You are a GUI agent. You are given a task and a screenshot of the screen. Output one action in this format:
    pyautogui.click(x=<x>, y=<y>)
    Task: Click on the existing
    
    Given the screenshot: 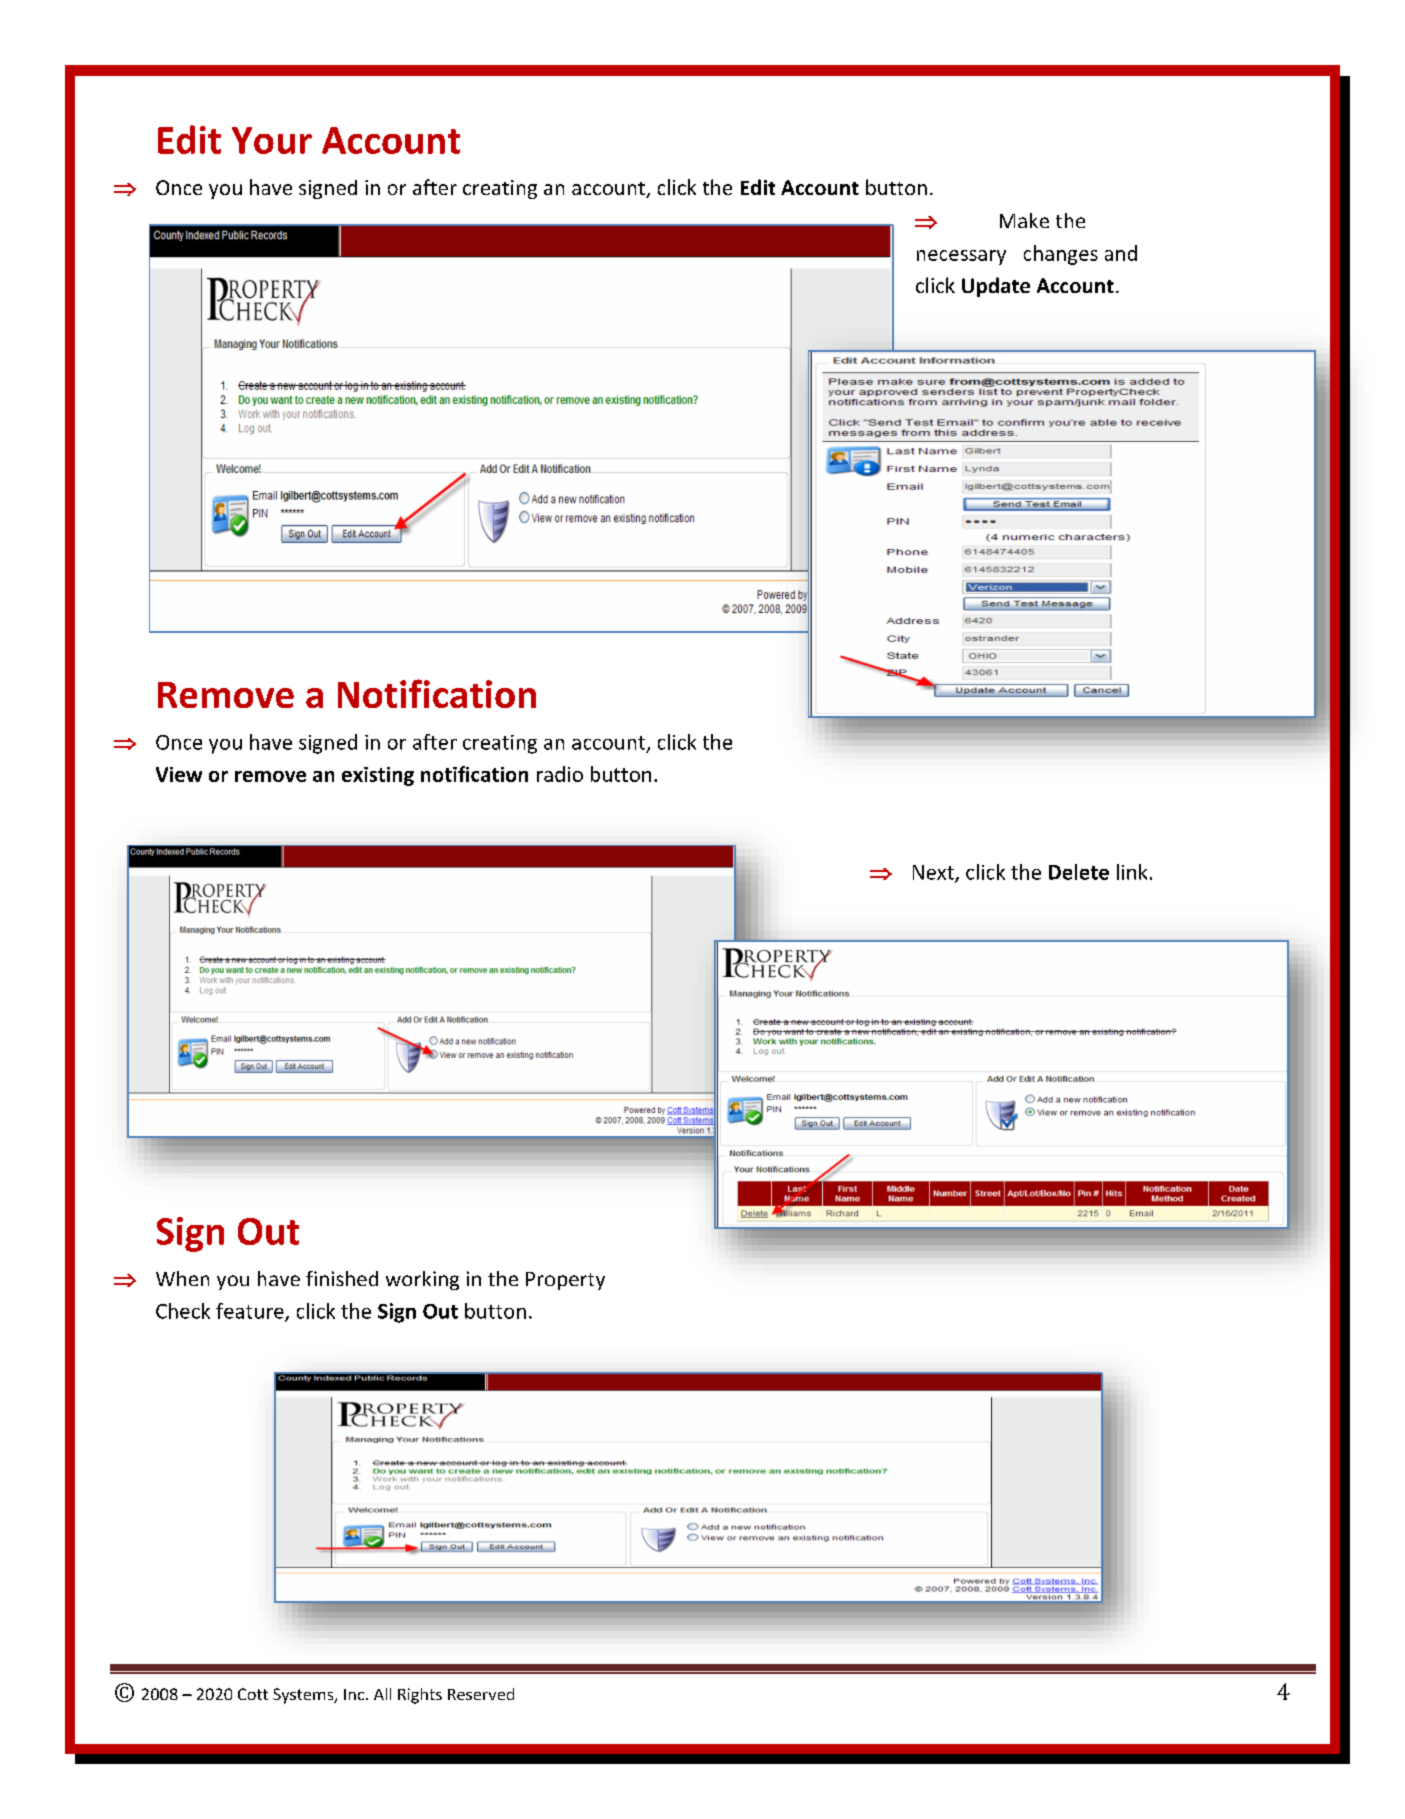 What is the action you would take?
    pyautogui.click(x=378, y=776)
